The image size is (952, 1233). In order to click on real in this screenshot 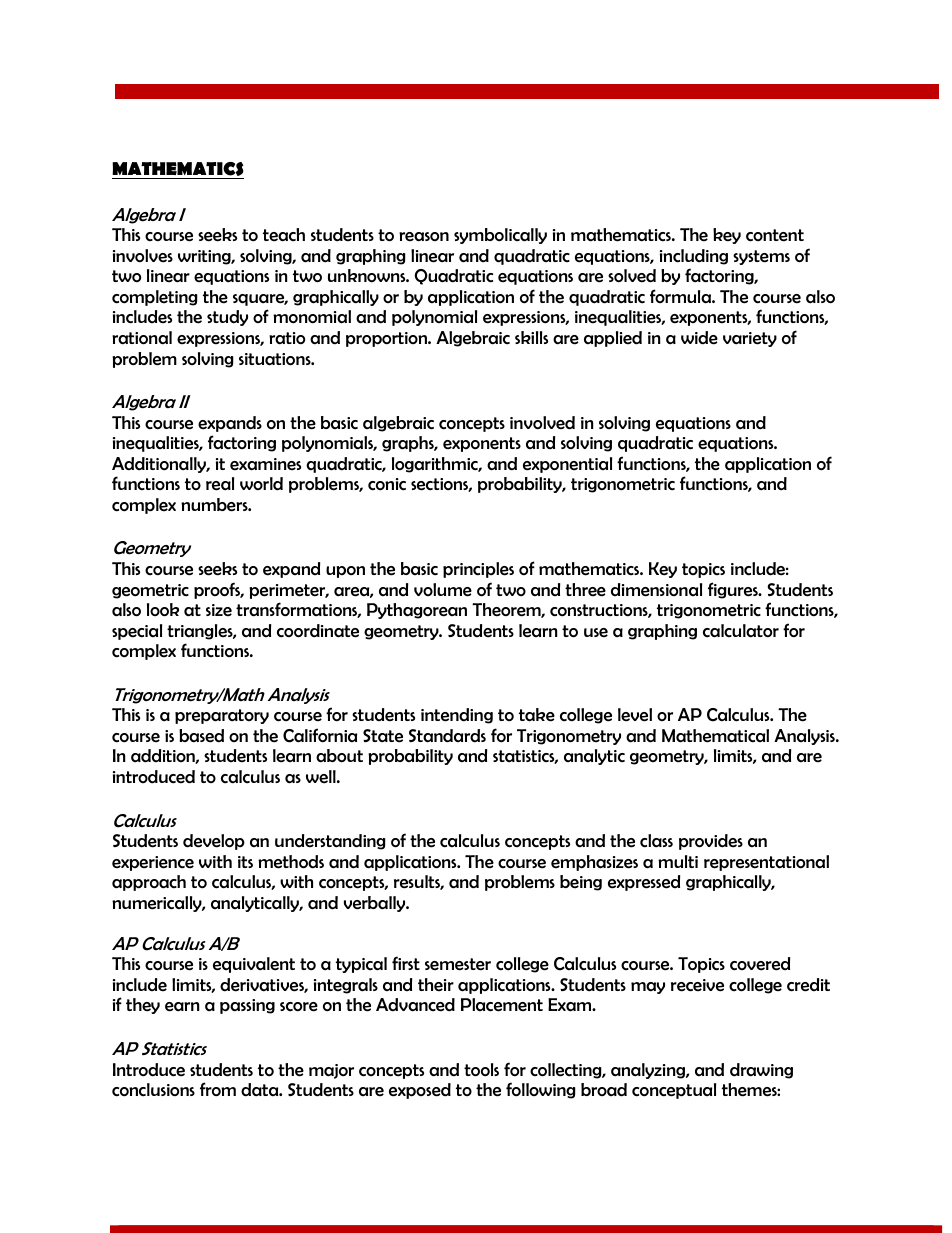, I will do `click(220, 484)`.
